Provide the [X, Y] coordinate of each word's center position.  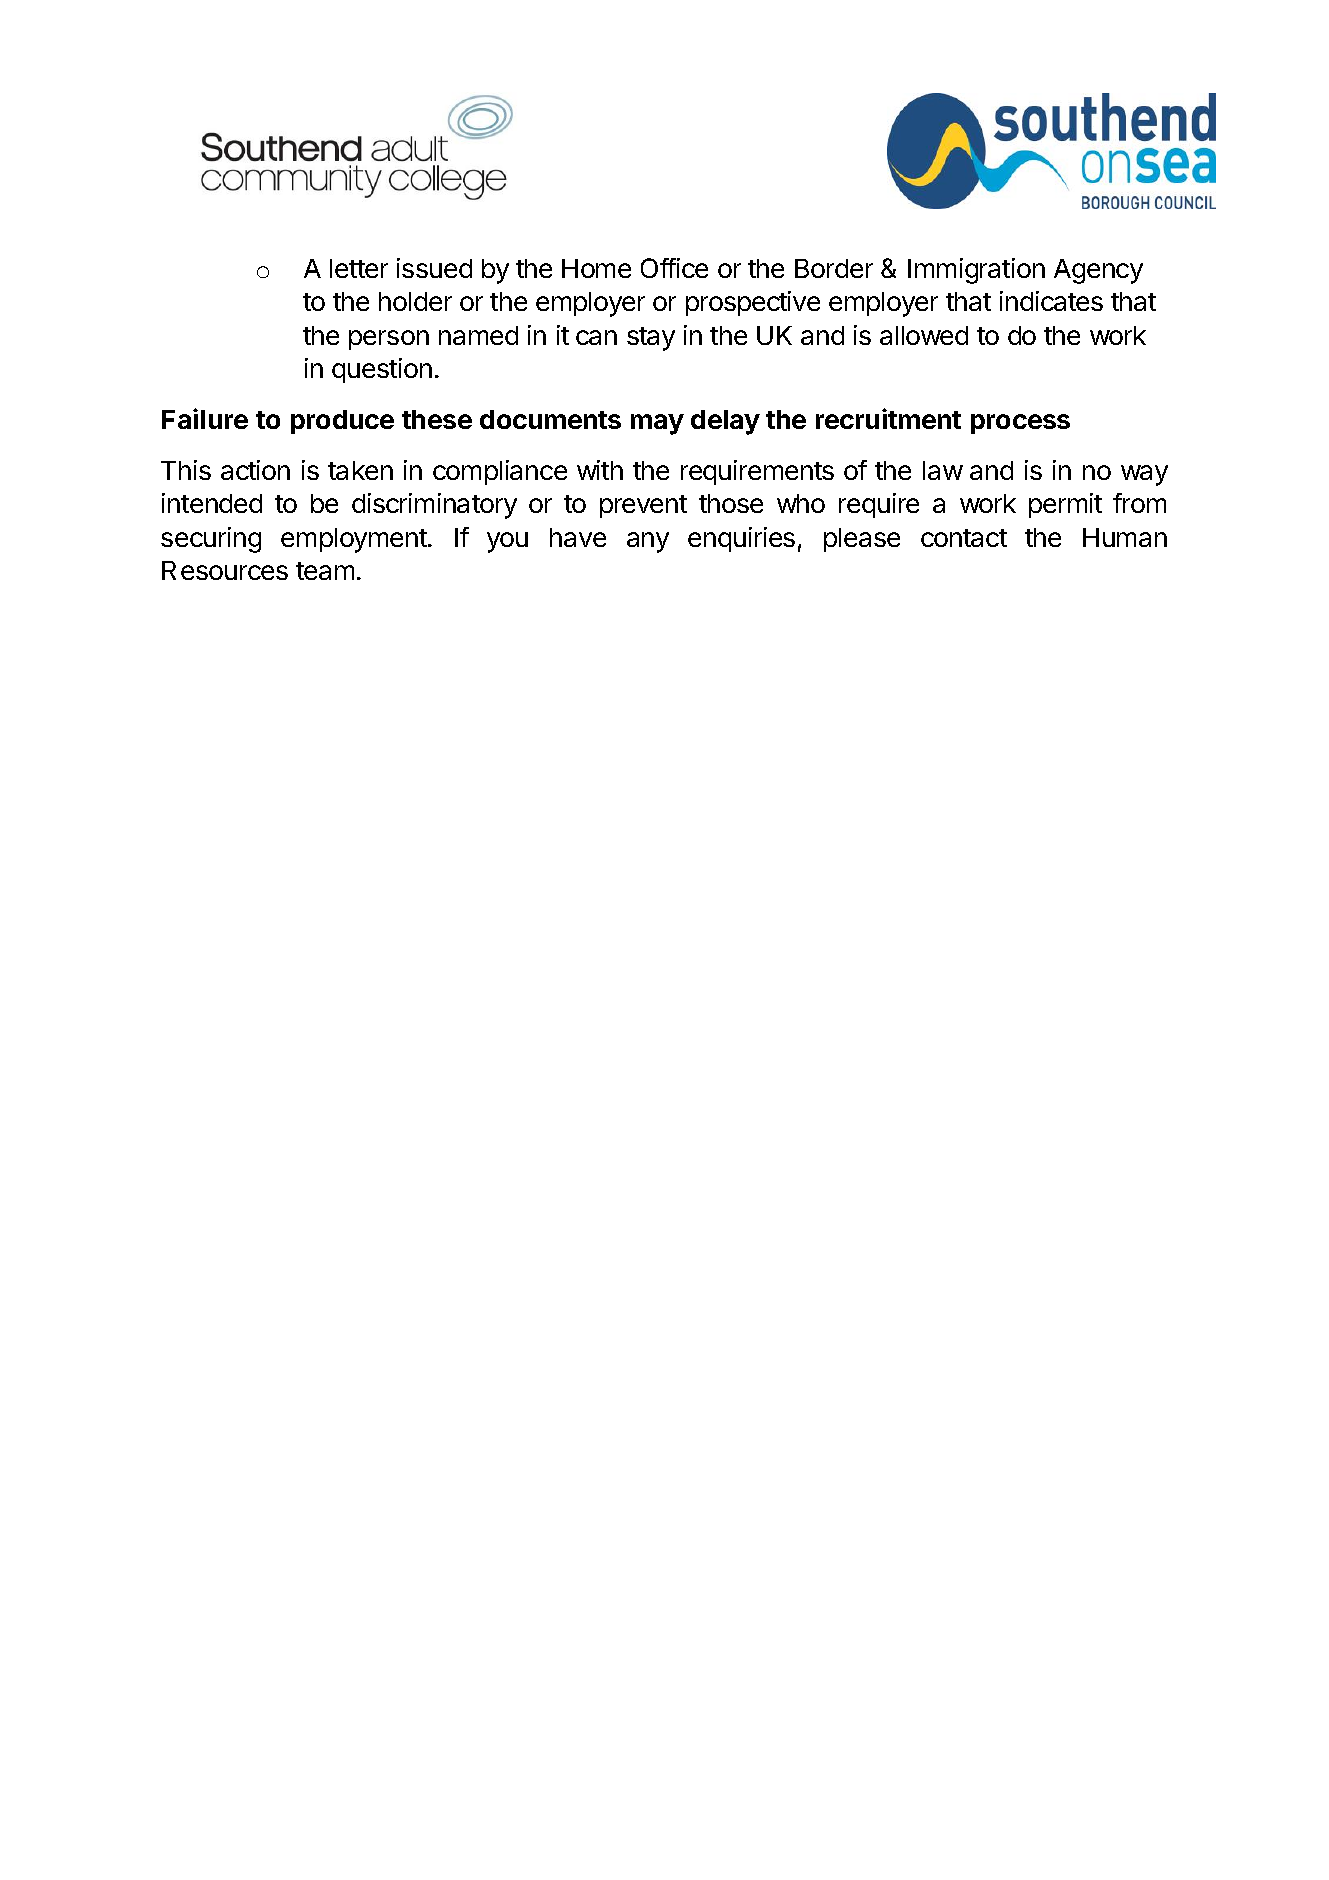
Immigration [976, 271]
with [600, 470]
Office [674, 268]
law [943, 470]
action [255, 470]
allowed [924, 335]
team [325, 571]
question [382, 370]
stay [651, 339]
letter [359, 268]
